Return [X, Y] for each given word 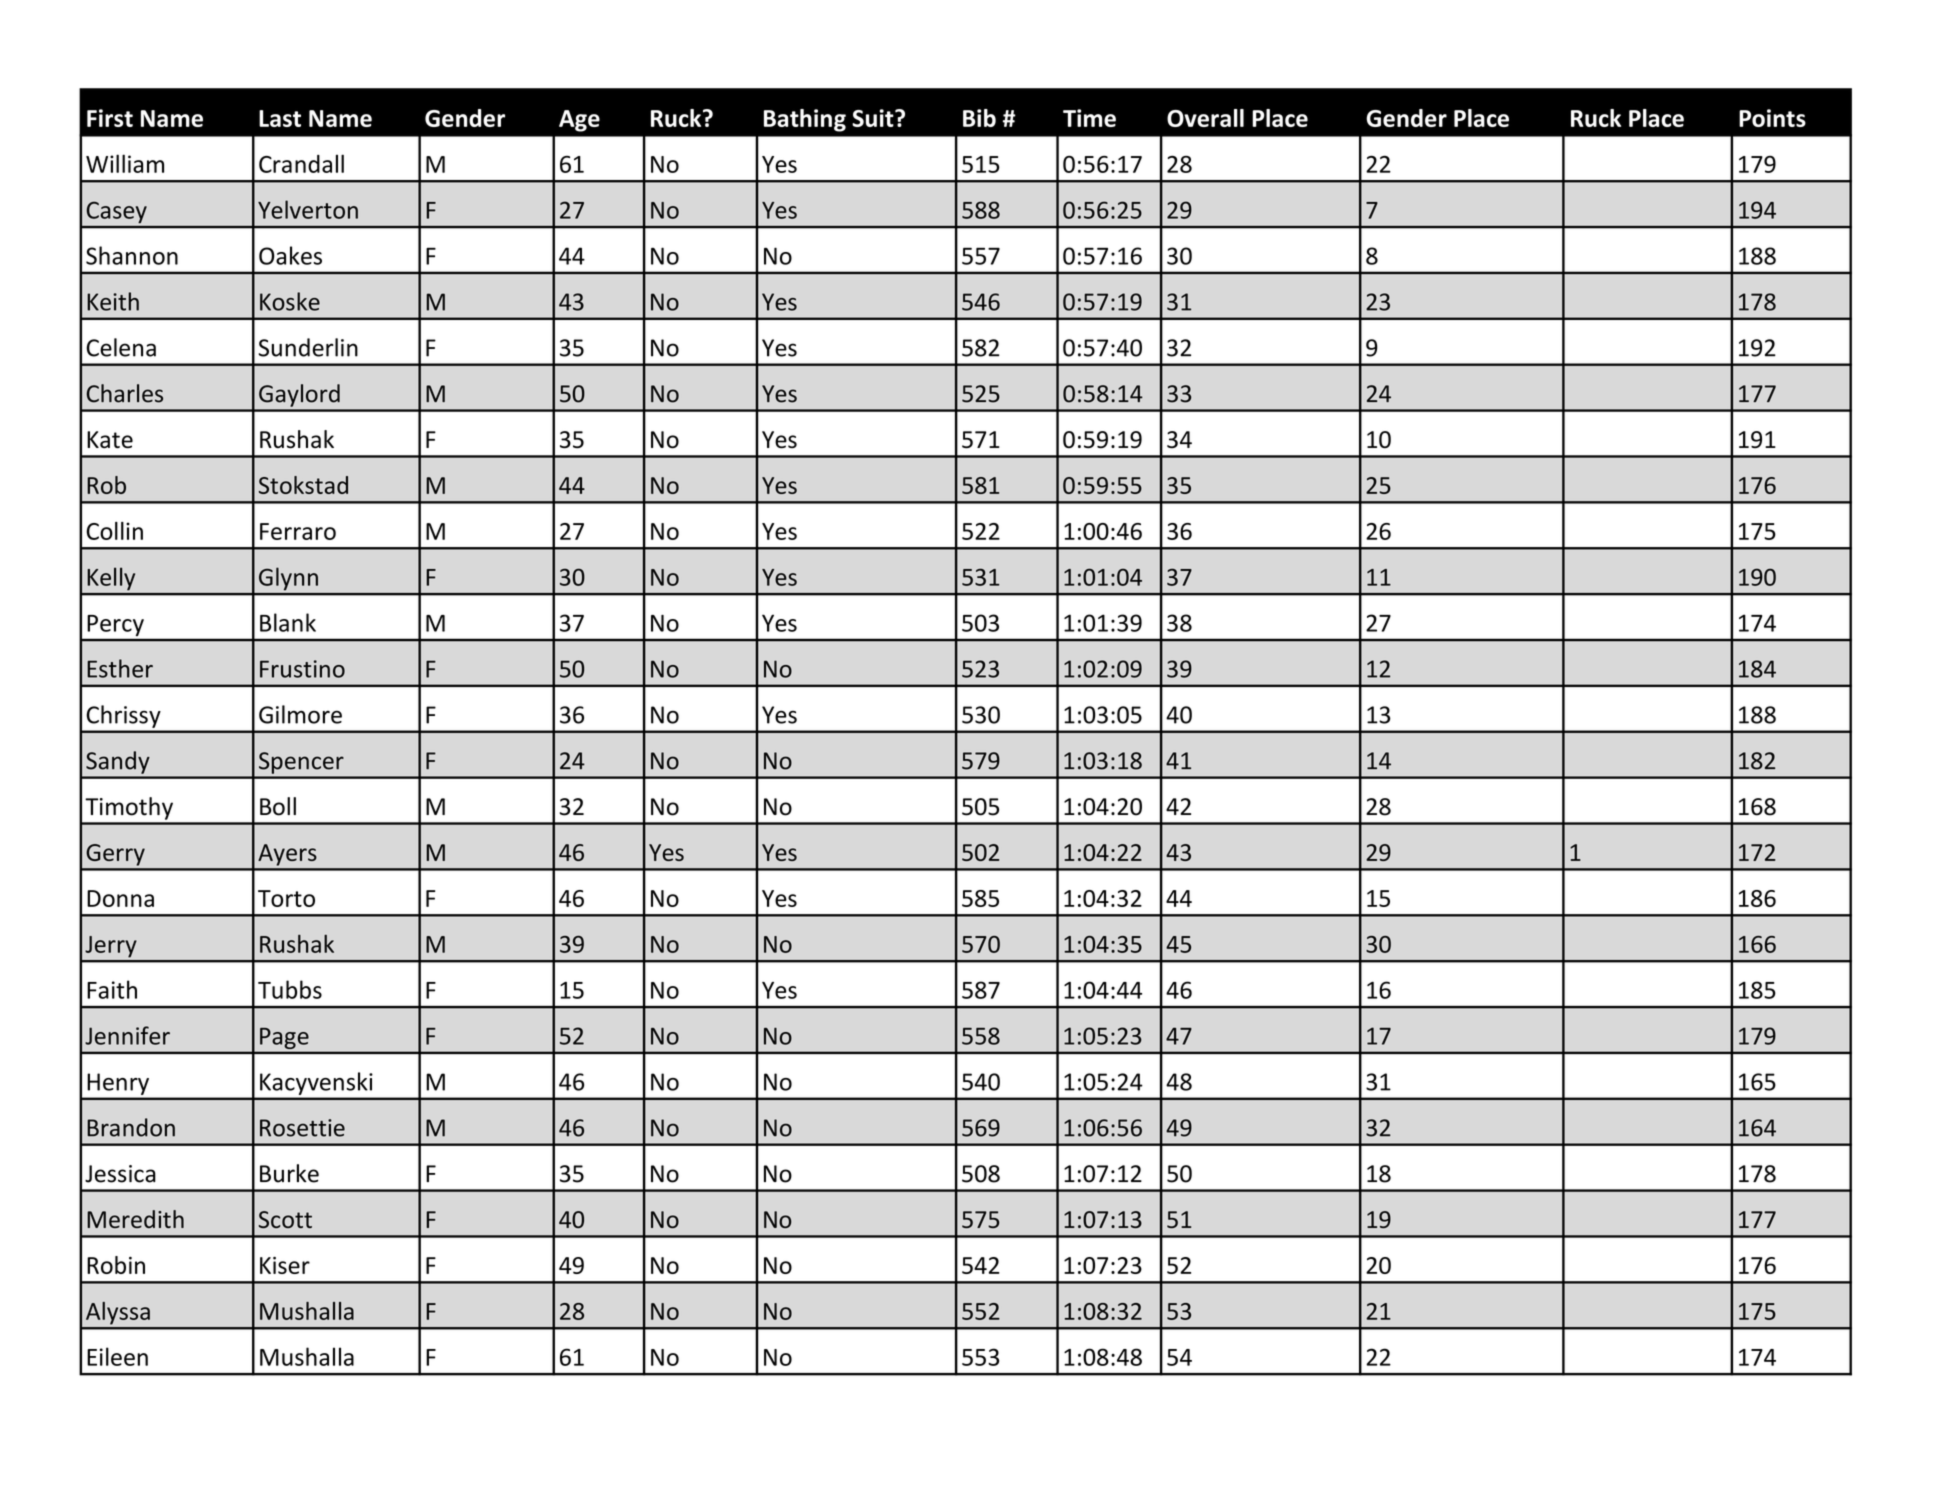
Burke [289, 1173]
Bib [979, 118]
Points [1772, 118]
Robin [116, 1265]
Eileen [117, 1356]
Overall [1205, 118]
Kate [110, 440]
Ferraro [298, 531]
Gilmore [300, 714]
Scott [285, 1219]
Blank [288, 622]
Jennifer [127, 1035]
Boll [278, 806]
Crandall [301, 163]
